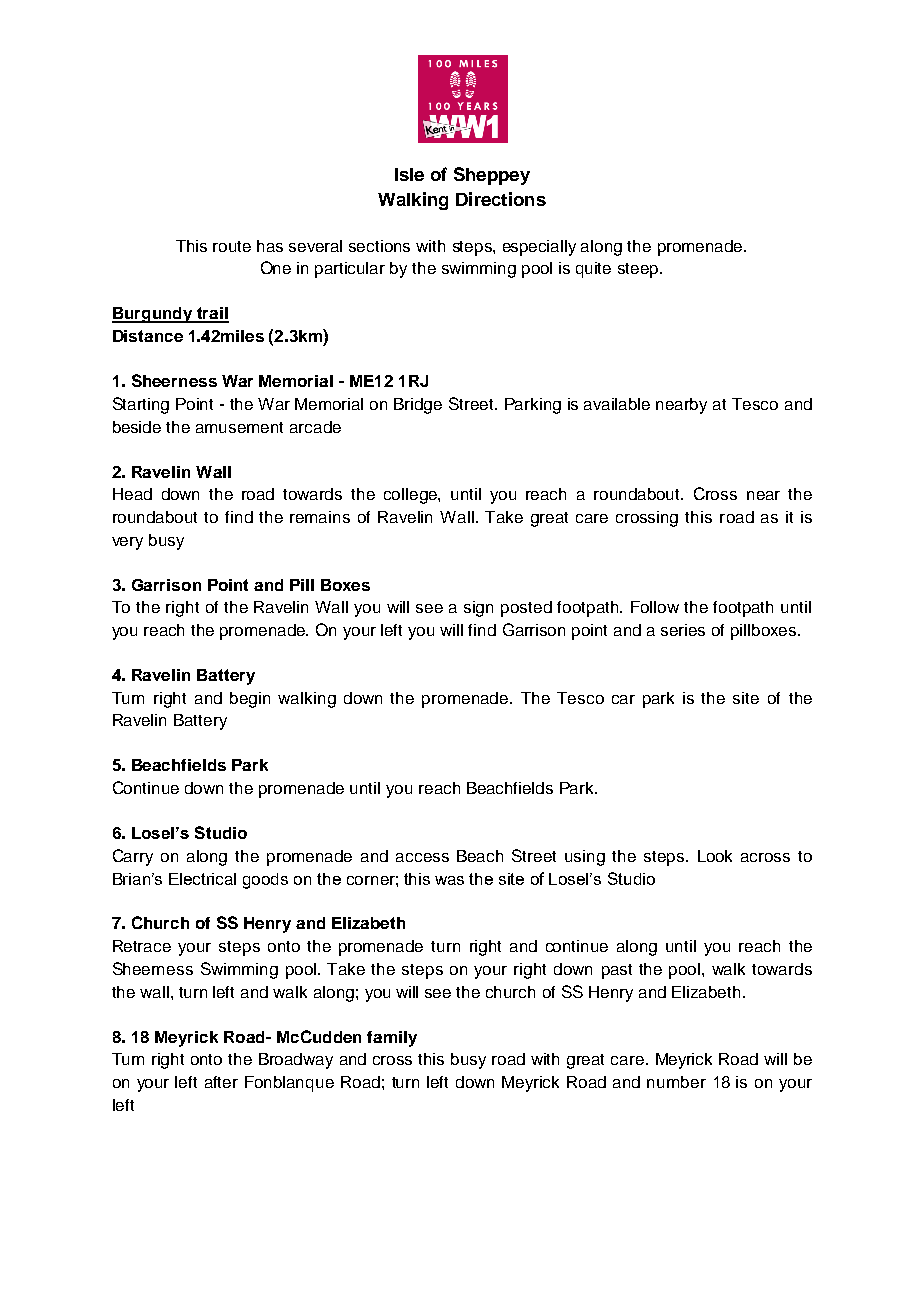  What do you see at coordinates (422, 857) in the page?
I see `access` at bounding box center [422, 857].
